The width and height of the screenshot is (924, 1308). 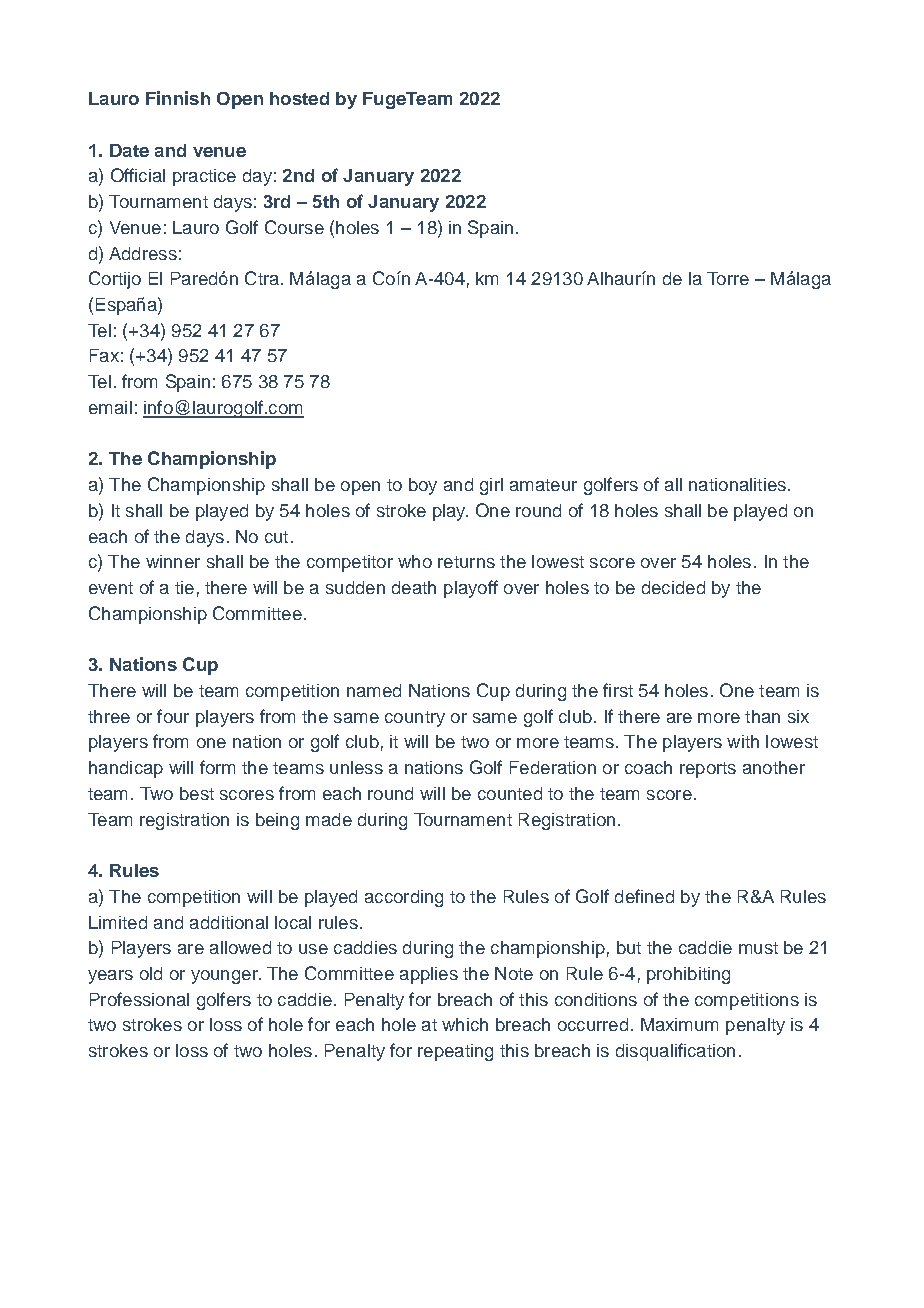 I want to click on Torre, so click(x=728, y=278).
